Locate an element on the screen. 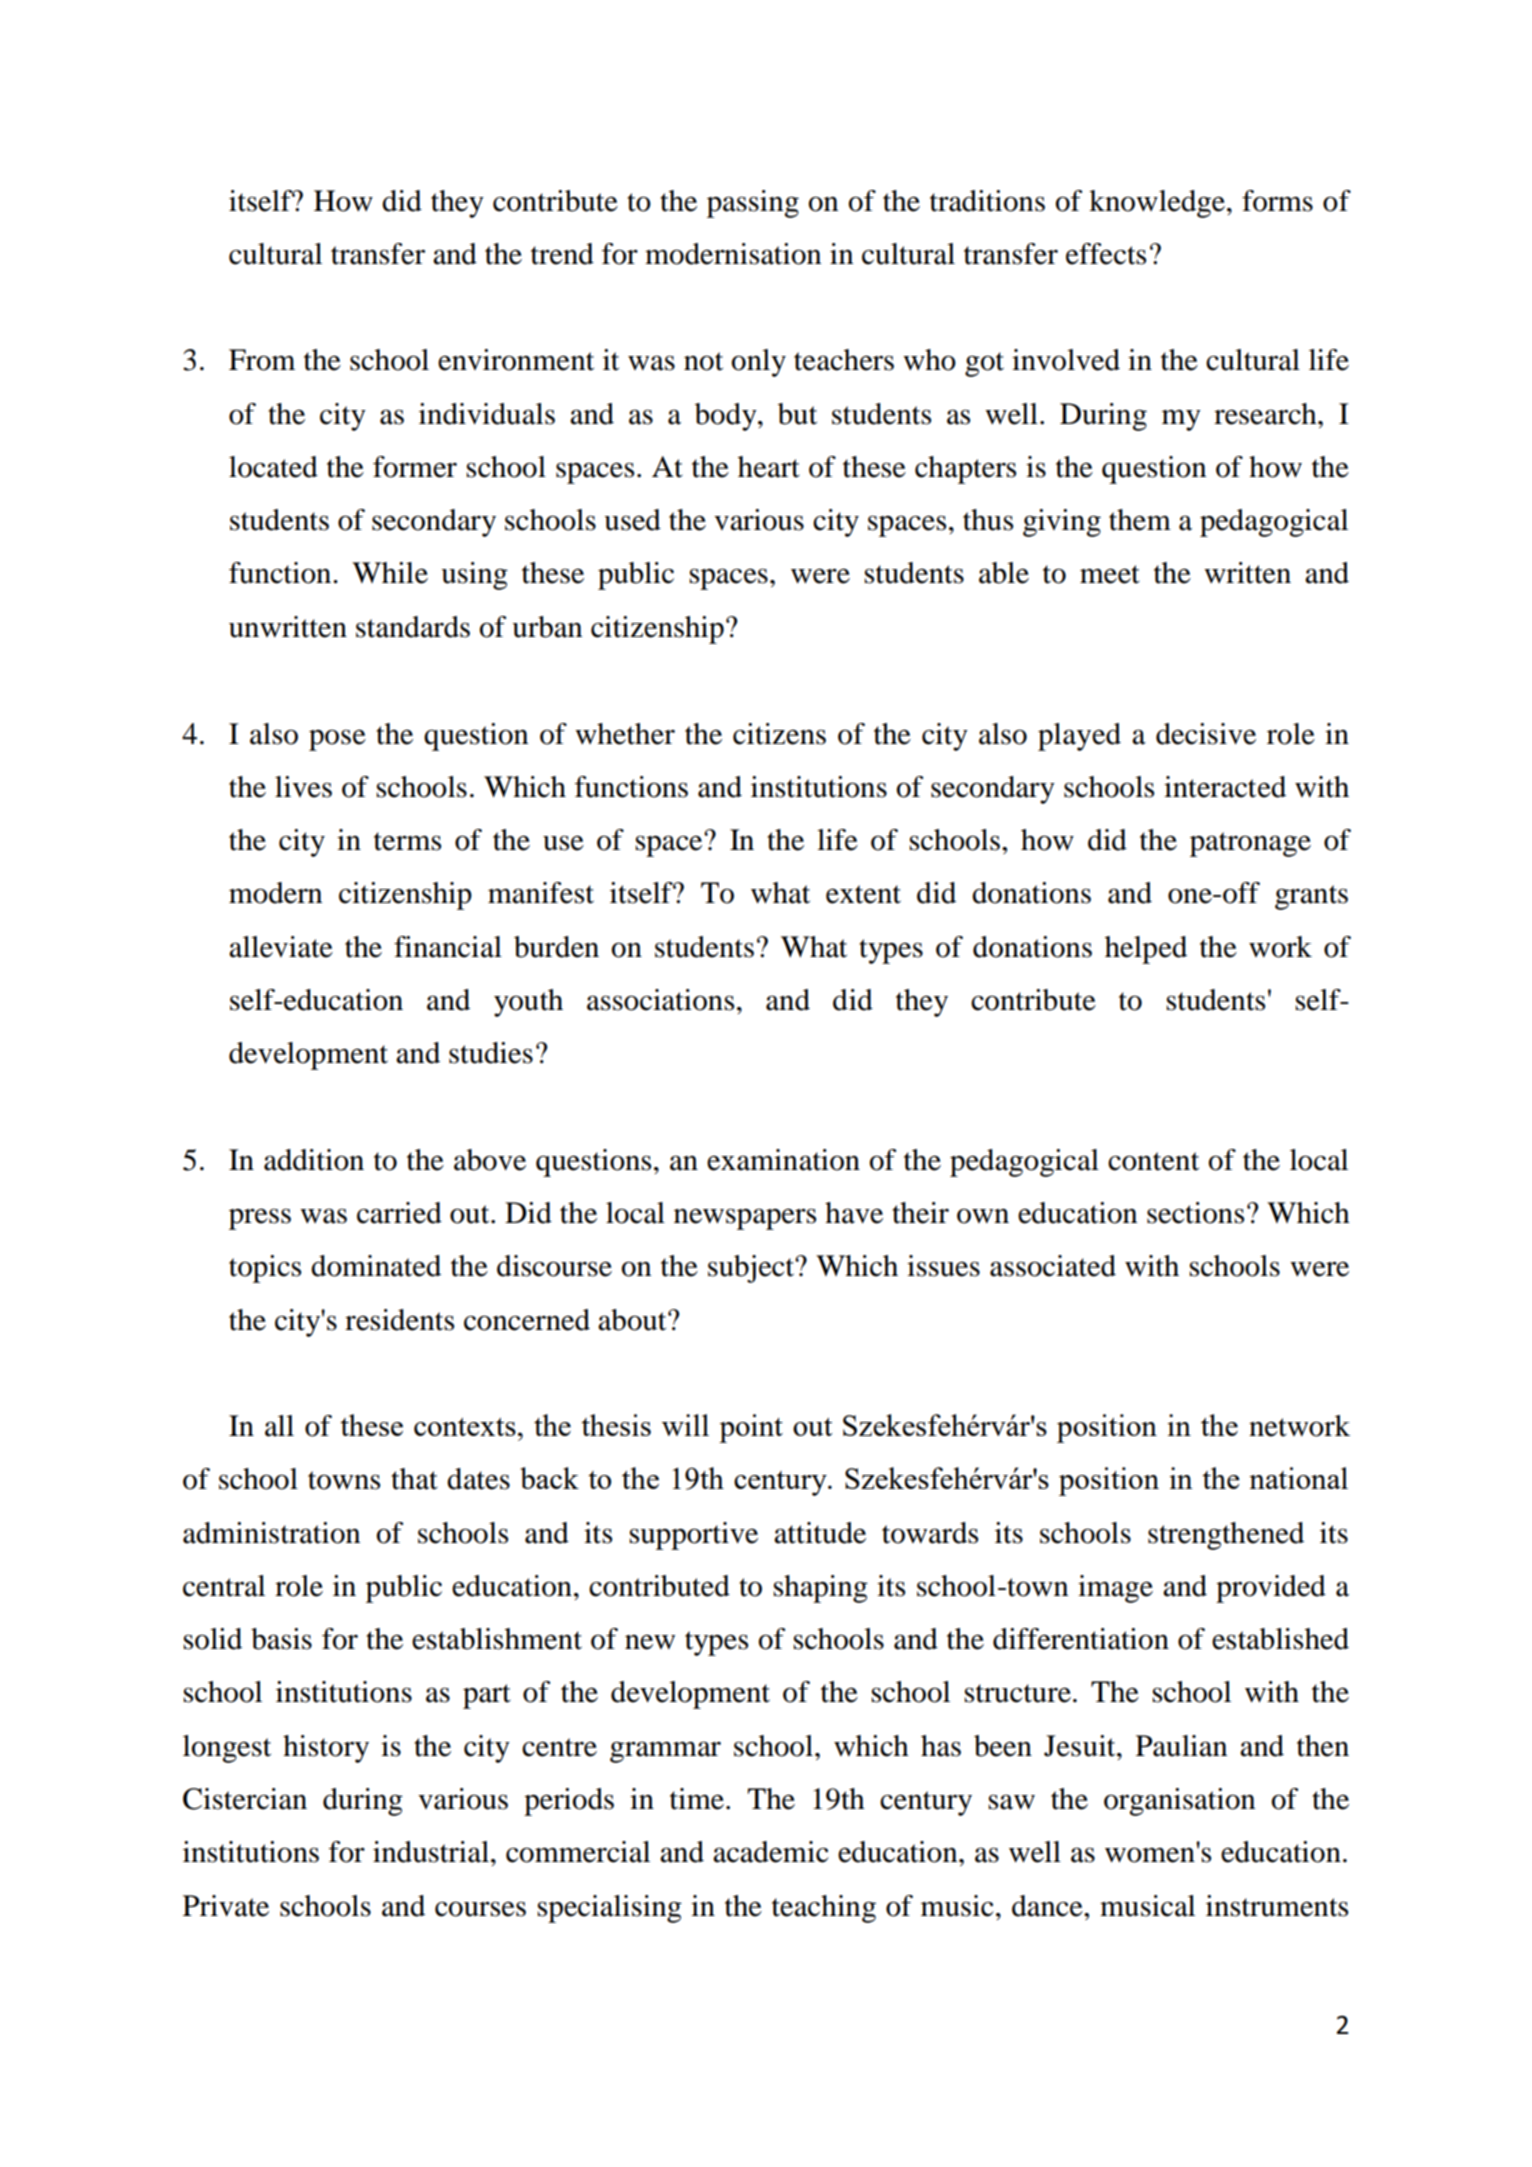 The height and width of the screenshot is (2167, 1532). helped is located at coordinates (1146, 950).
